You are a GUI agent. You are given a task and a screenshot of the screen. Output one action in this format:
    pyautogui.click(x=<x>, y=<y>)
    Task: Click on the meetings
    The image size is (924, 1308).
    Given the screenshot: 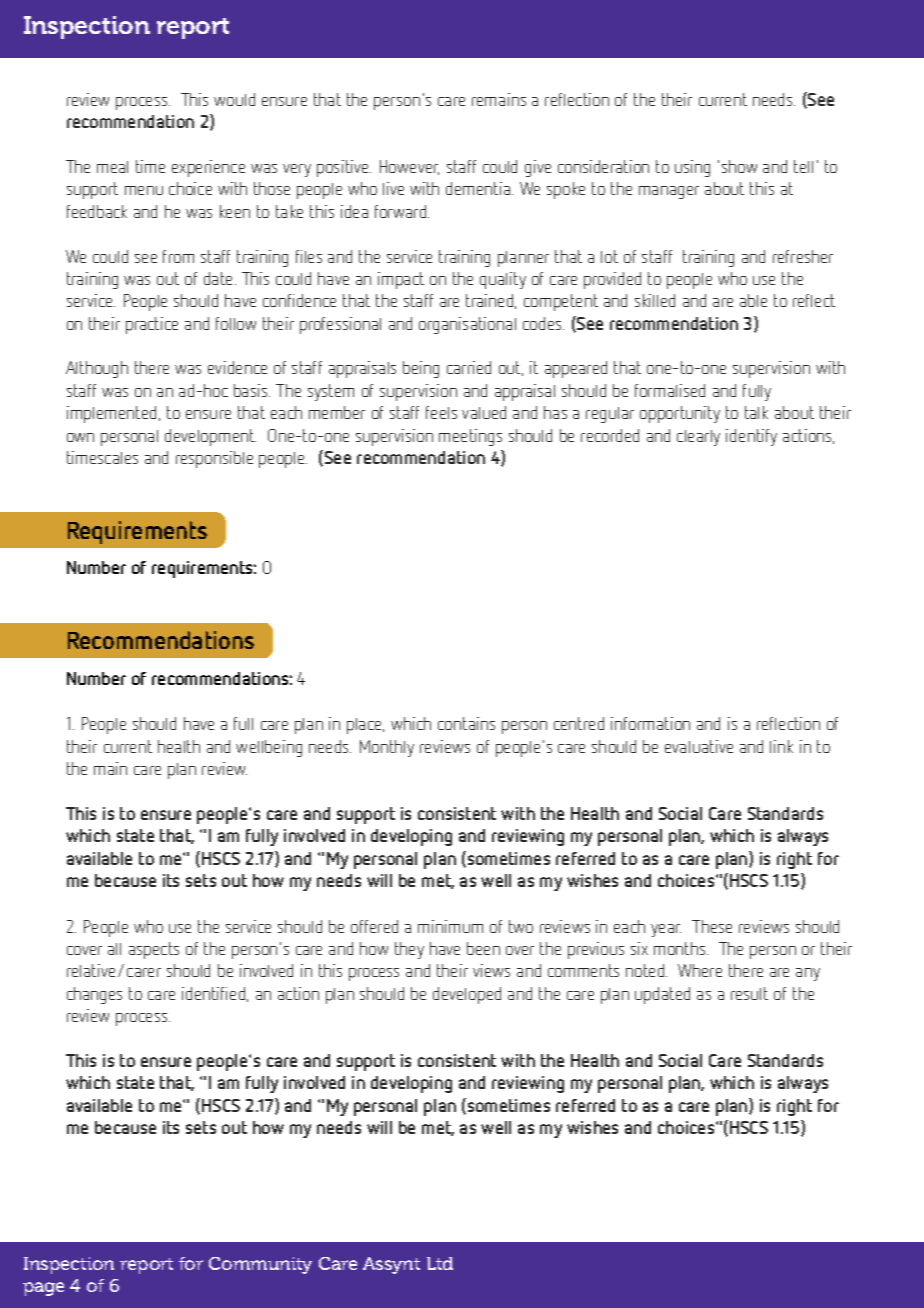 What is the action you would take?
    pyautogui.click(x=470, y=437)
